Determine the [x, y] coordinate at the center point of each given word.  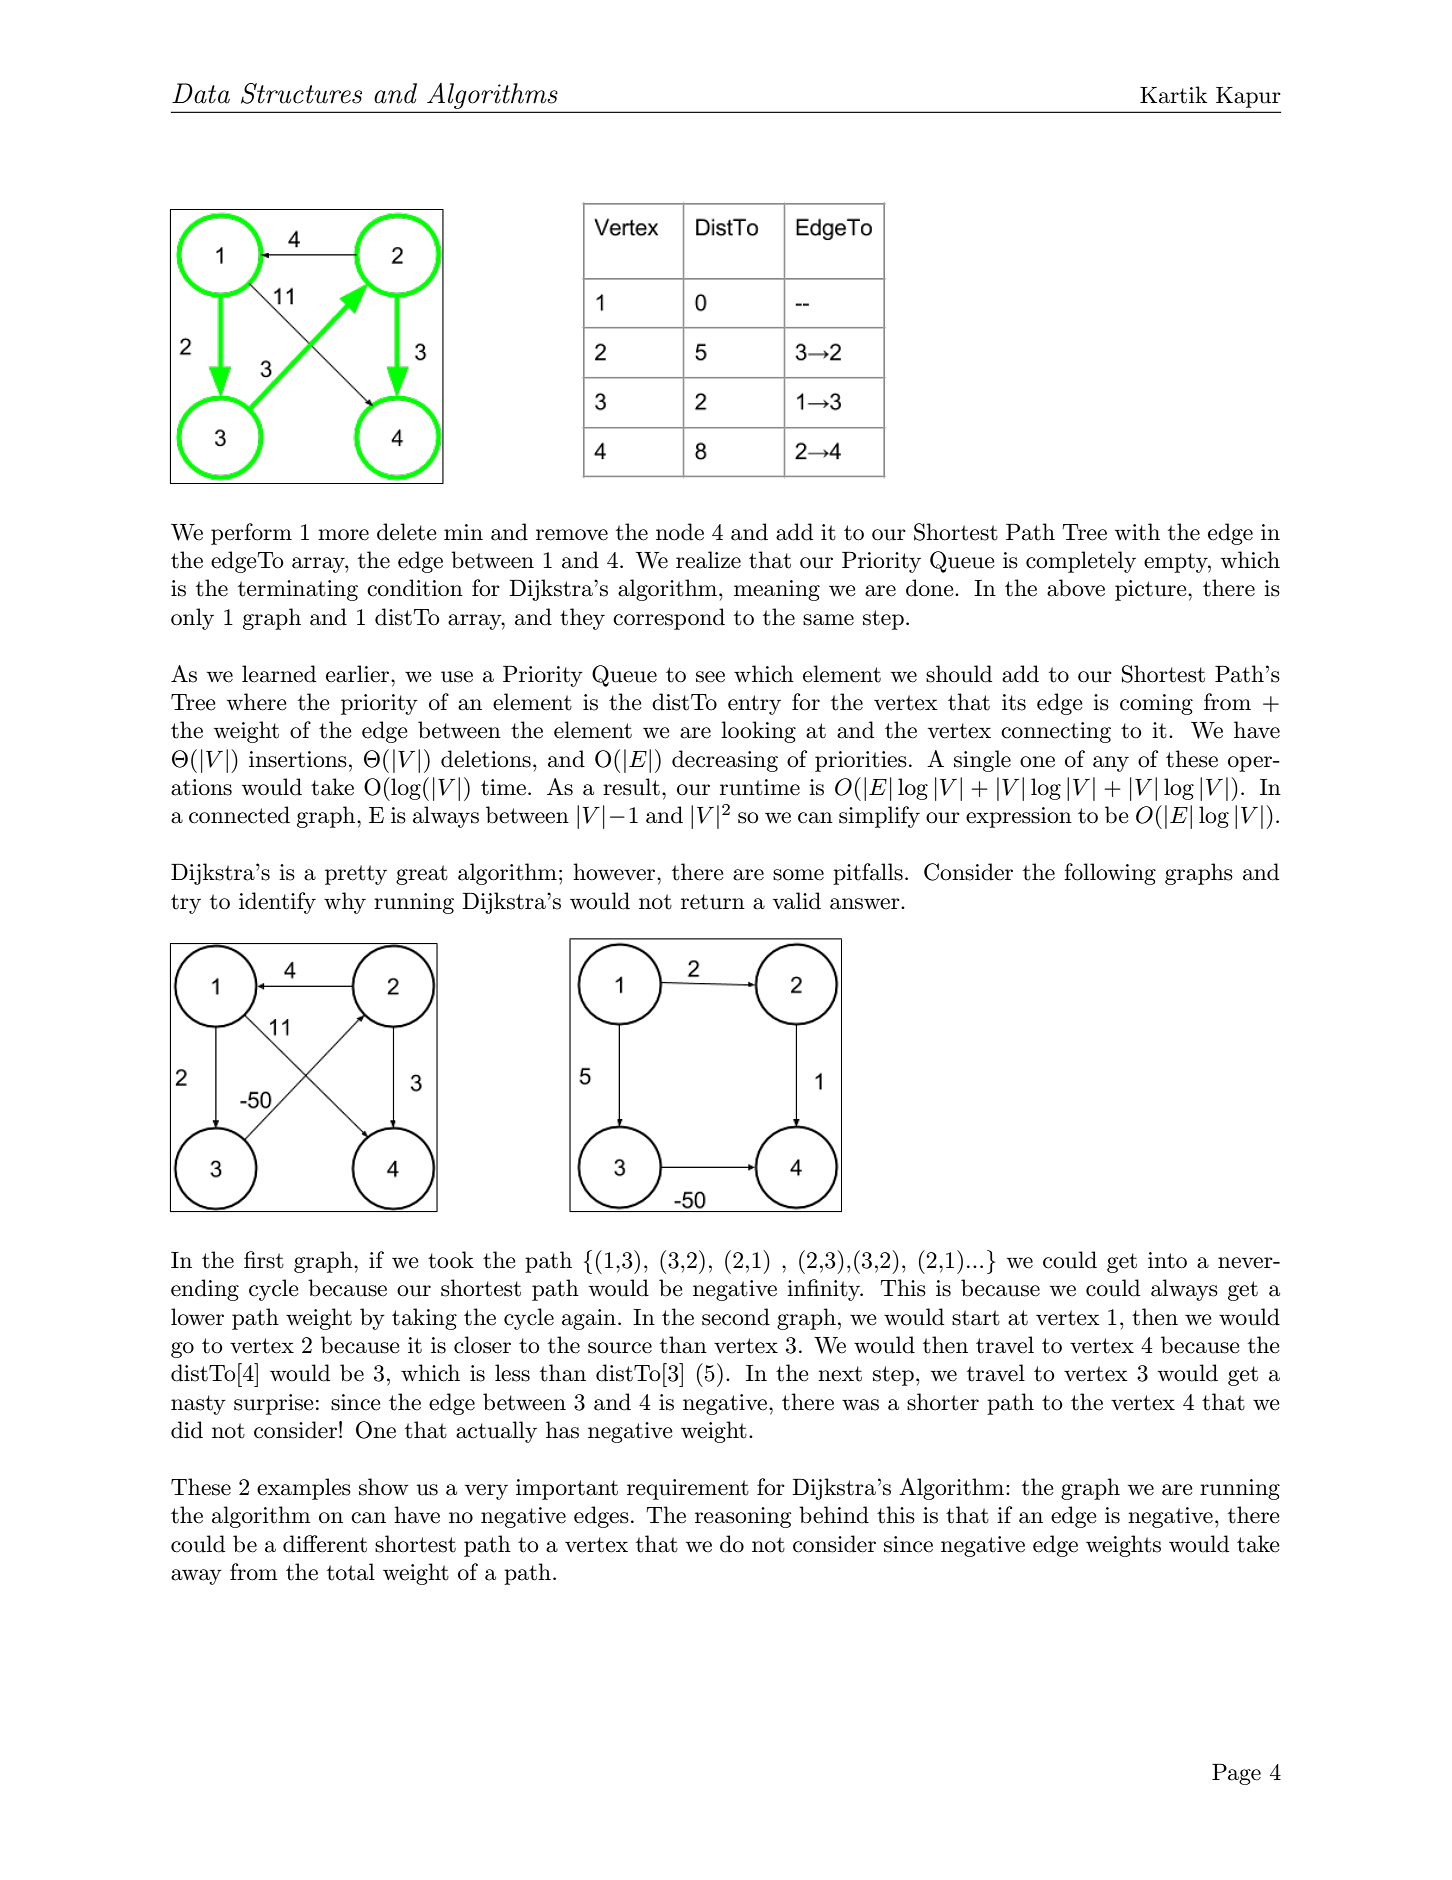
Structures [301, 93]
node [680, 532]
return [713, 902]
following [1110, 874]
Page [1236, 1774]
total [351, 1572]
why [345, 903]
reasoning [743, 1517]
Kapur [1248, 97]
